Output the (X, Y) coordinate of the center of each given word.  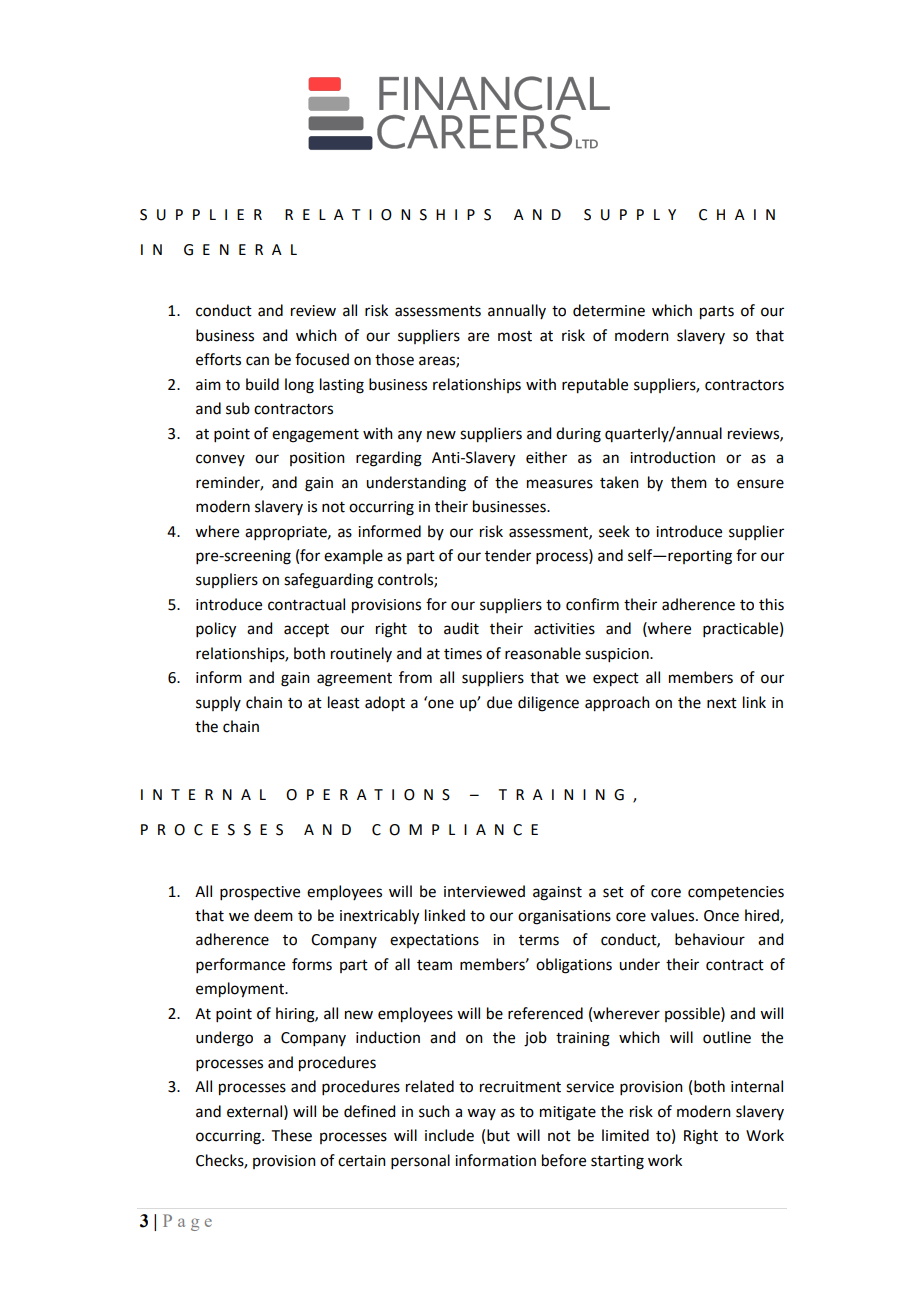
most (515, 336)
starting (617, 1162)
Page (187, 1222)
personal (420, 1161)
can (257, 361)
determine (609, 310)
